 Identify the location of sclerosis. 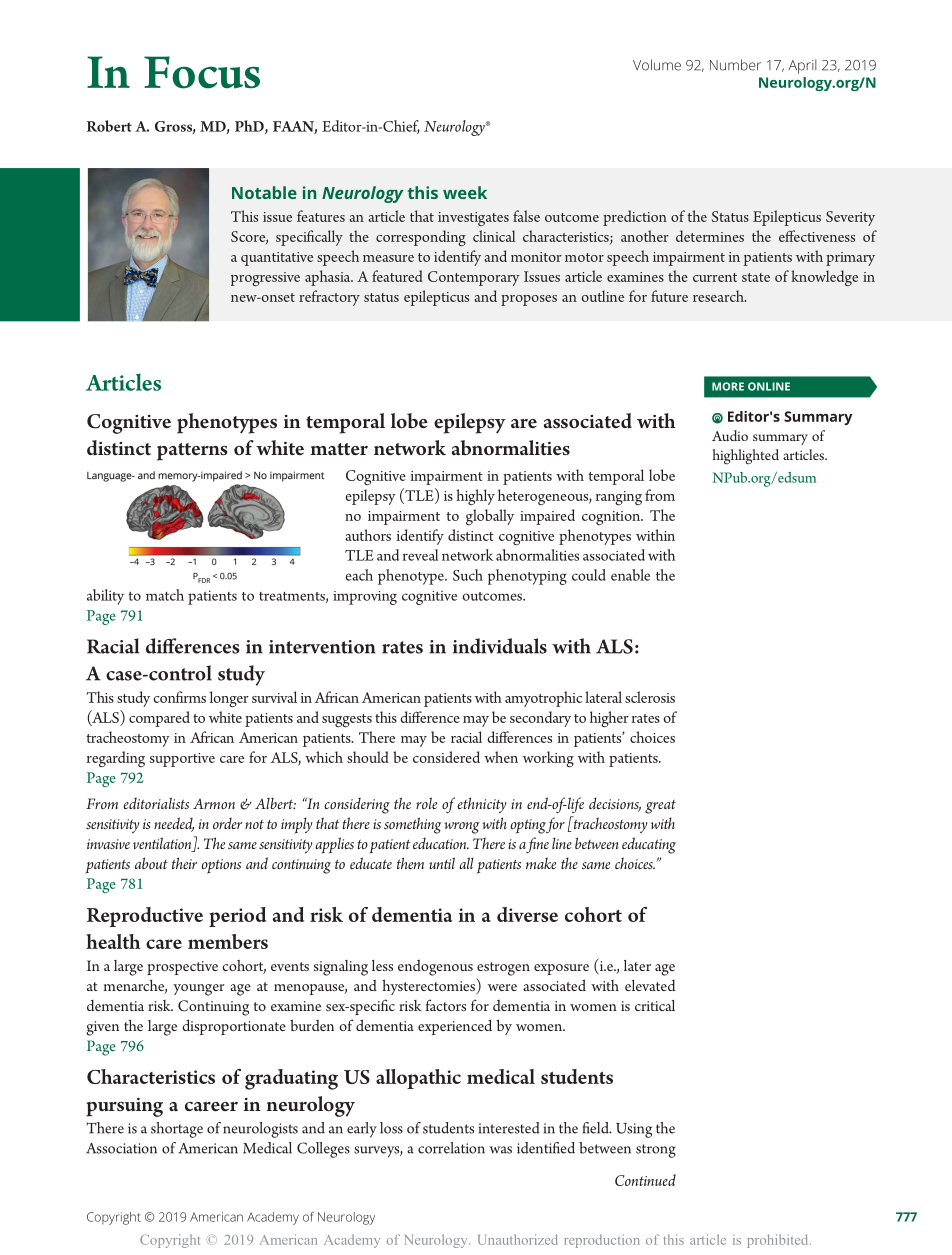
(650, 697).
